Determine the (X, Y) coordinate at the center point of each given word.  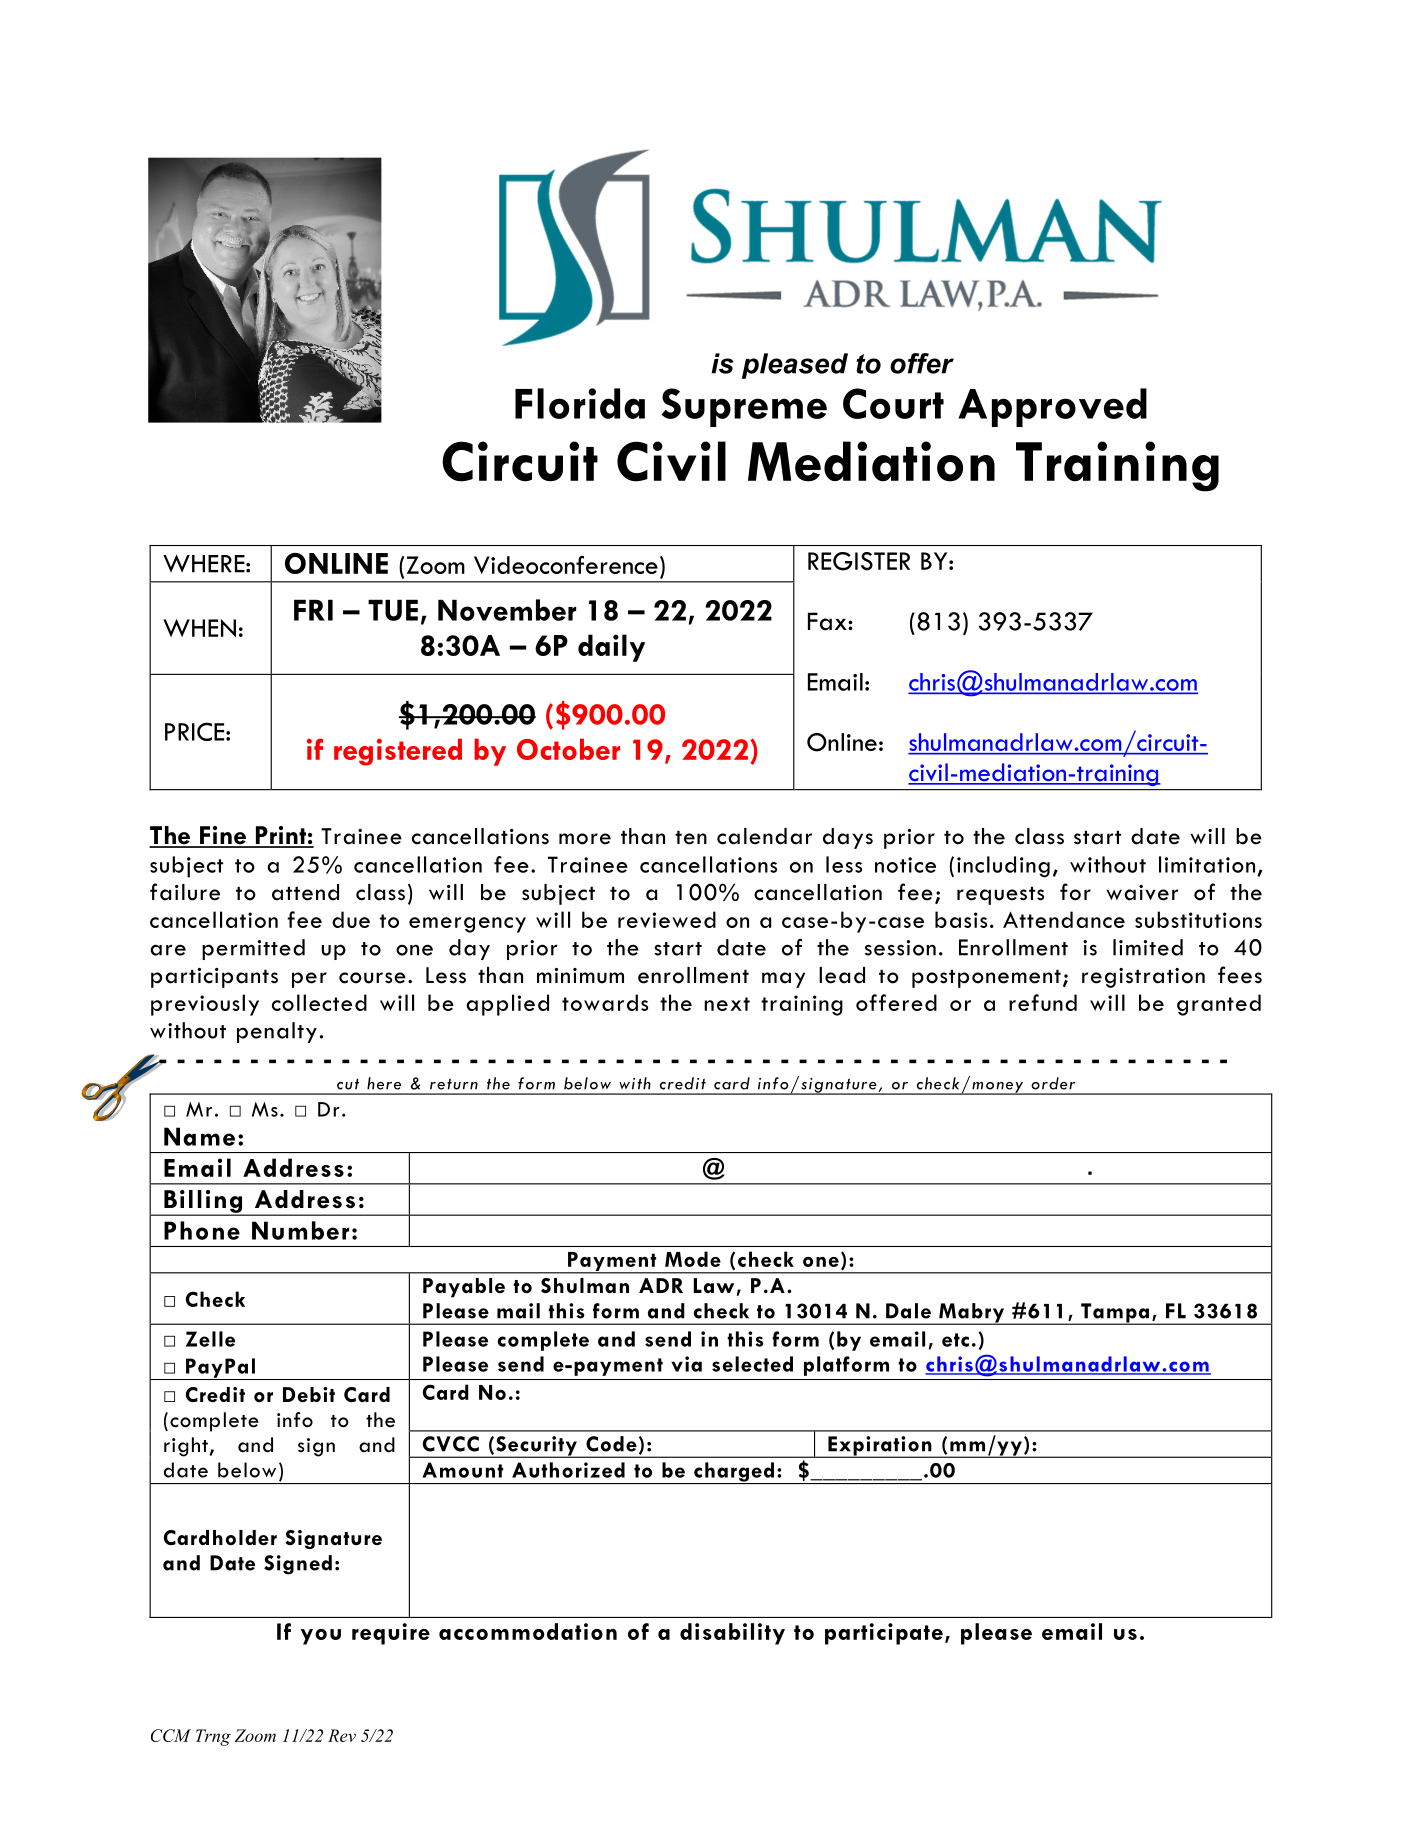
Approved (1052, 407)
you (321, 1637)
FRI (313, 610)
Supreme (744, 407)
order (1053, 1083)
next (727, 1004)
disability (732, 1634)
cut (348, 1084)
